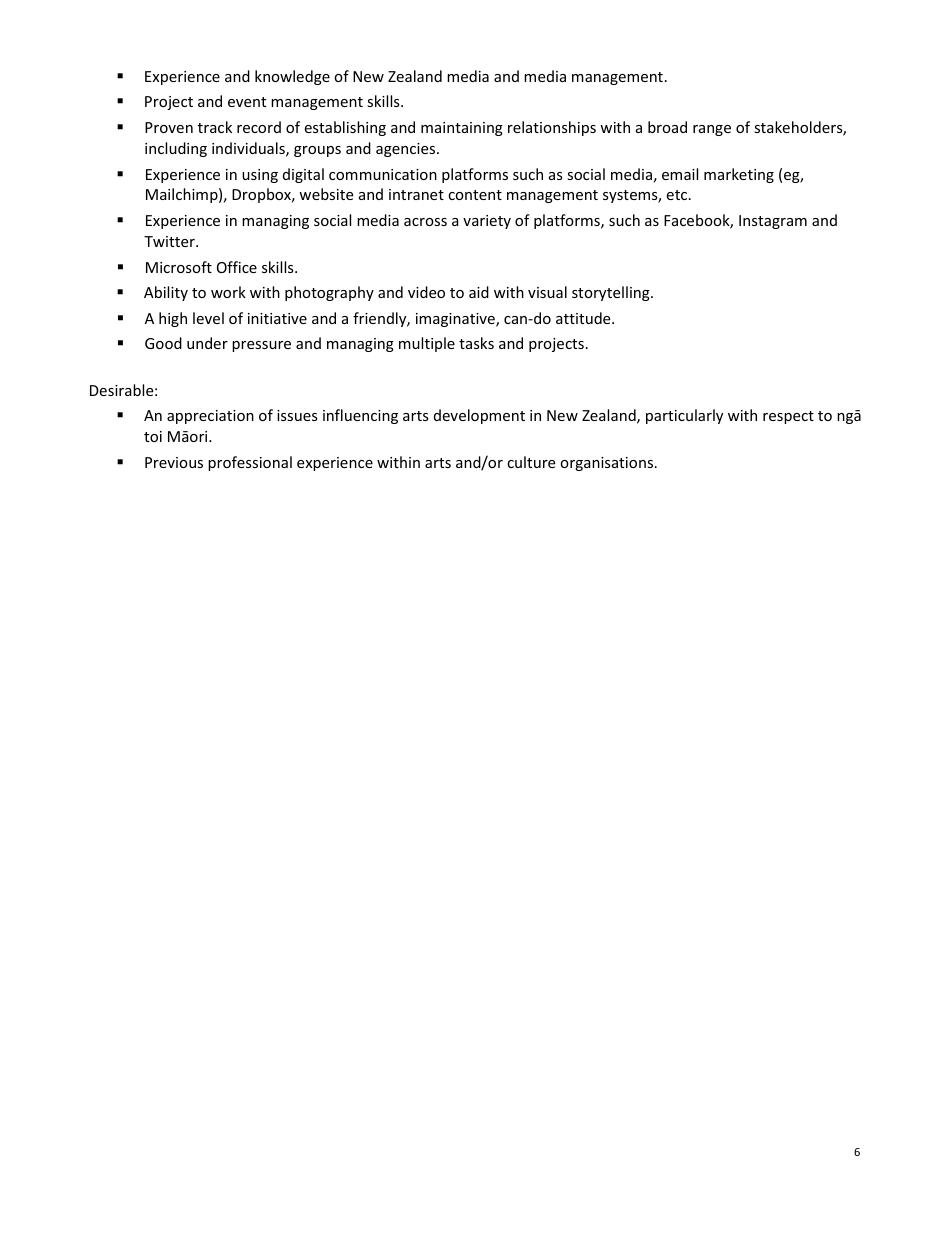 Image resolution: width=952 pixels, height=1233 pixels. What do you see at coordinates (207, 343) in the document?
I see `under` at bounding box center [207, 343].
